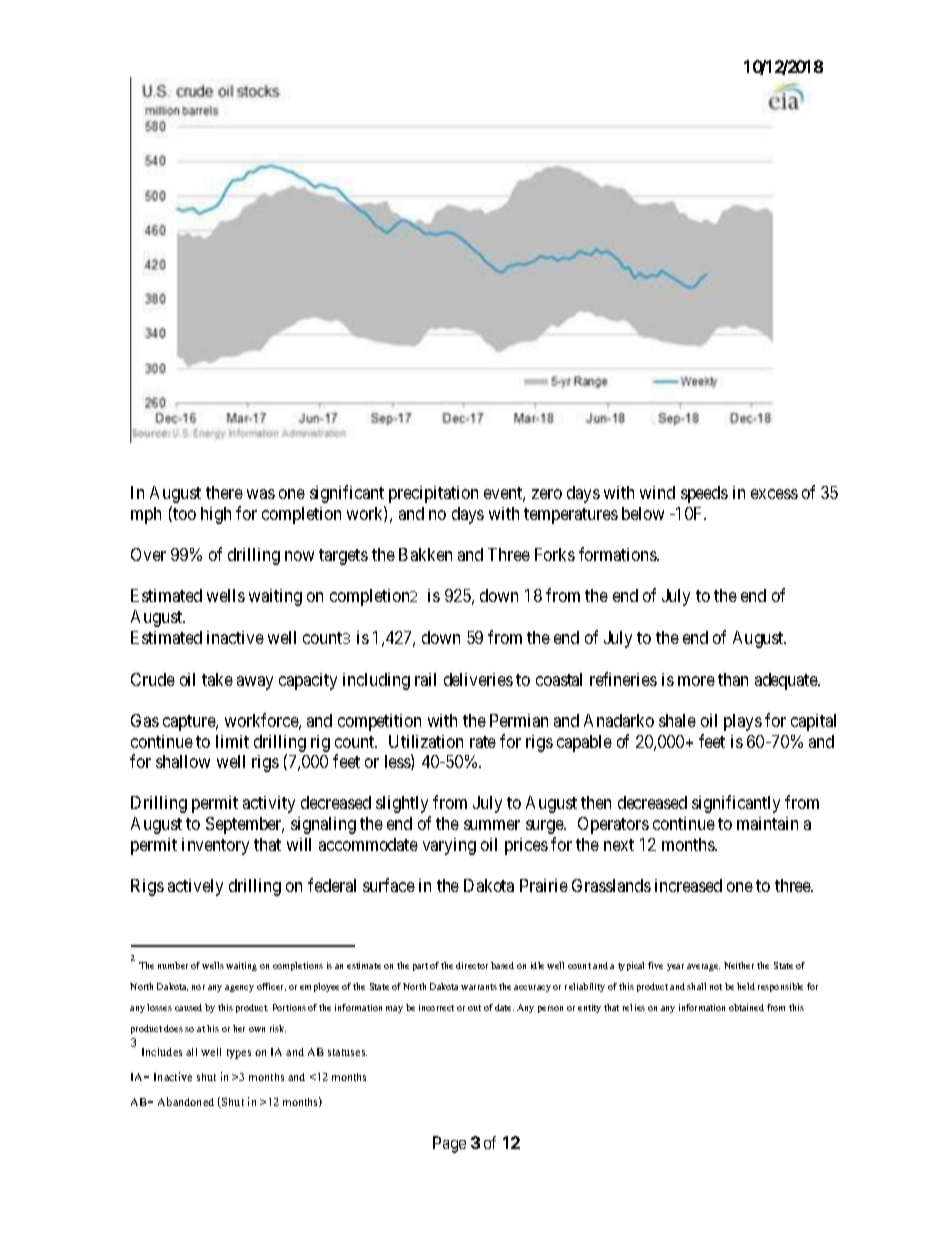 Image resolution: width=952 pixels, height=1233 pixels. What do you see at coordinates (245, 825) in the image?
I see `September` at bounding box center [245, 825].
